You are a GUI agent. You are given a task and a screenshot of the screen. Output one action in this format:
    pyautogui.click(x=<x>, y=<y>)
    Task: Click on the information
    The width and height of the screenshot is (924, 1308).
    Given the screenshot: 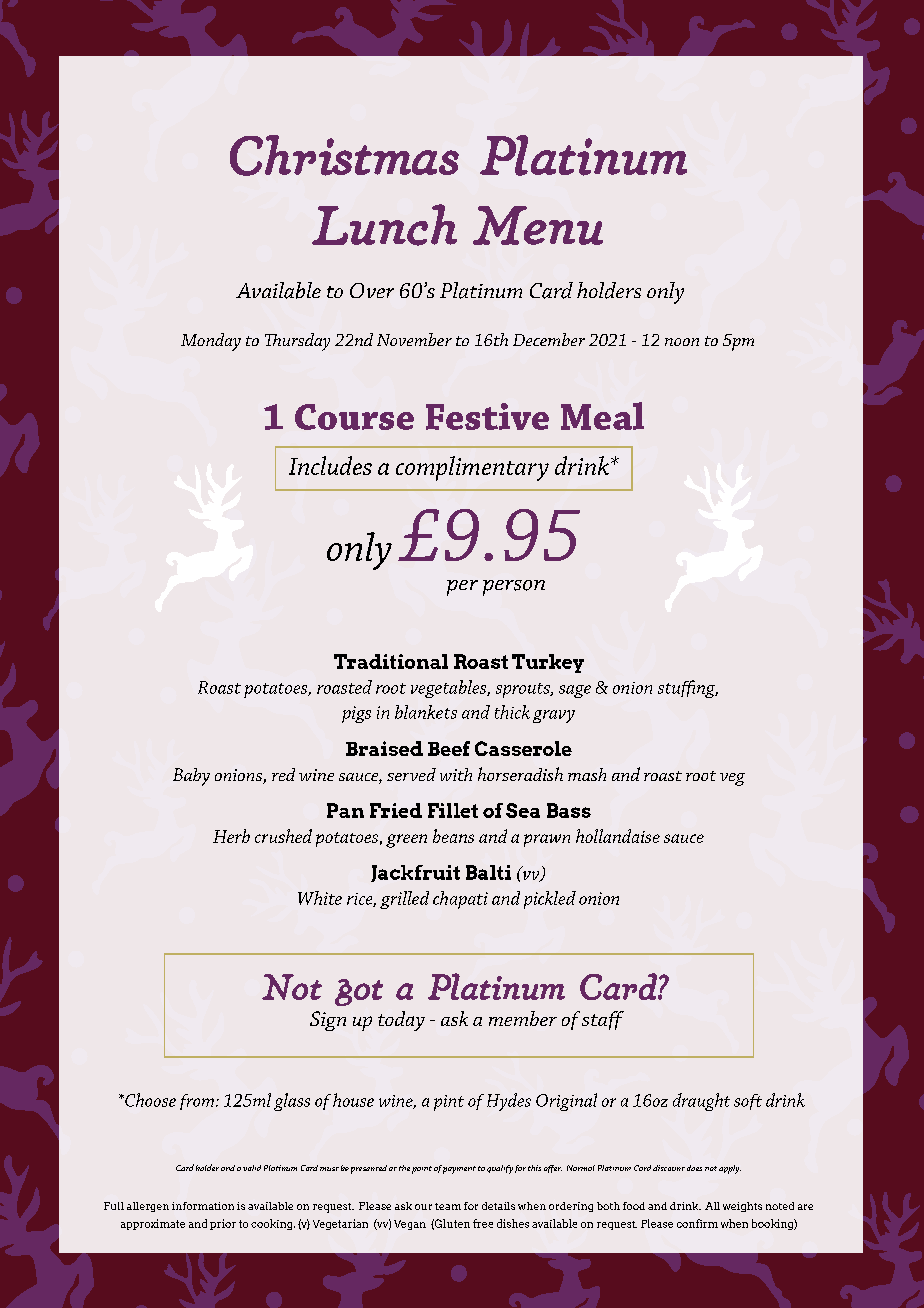 What is the action you would take?
    pyautogui.click(x=203, y=1206)
